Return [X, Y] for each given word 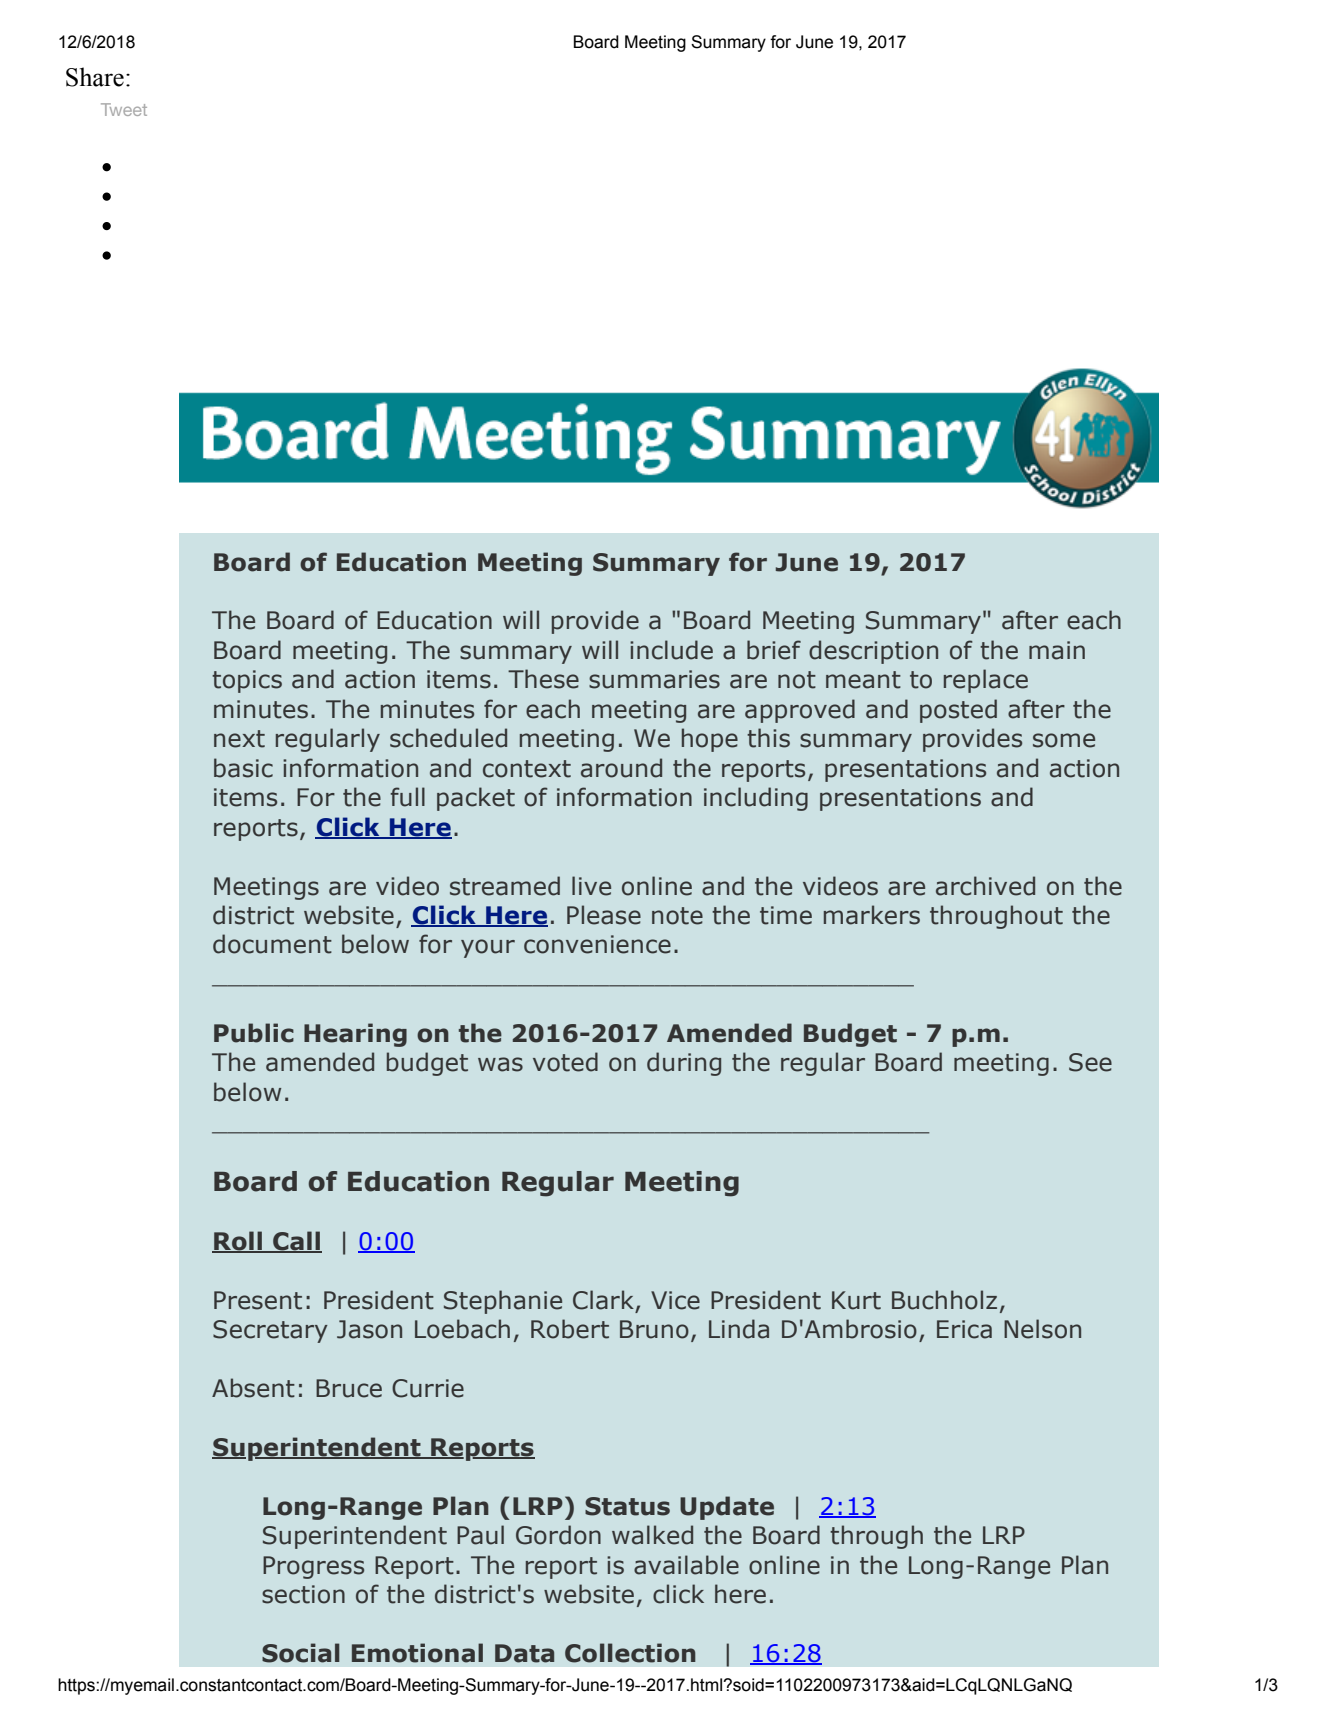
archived [985, 886]
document [272, 944]
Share [95, 77]
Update [727, 1508]
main [1057, 650]
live [591, 886]
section [303, 1594]
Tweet [124, 109]
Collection [630, 1653]
